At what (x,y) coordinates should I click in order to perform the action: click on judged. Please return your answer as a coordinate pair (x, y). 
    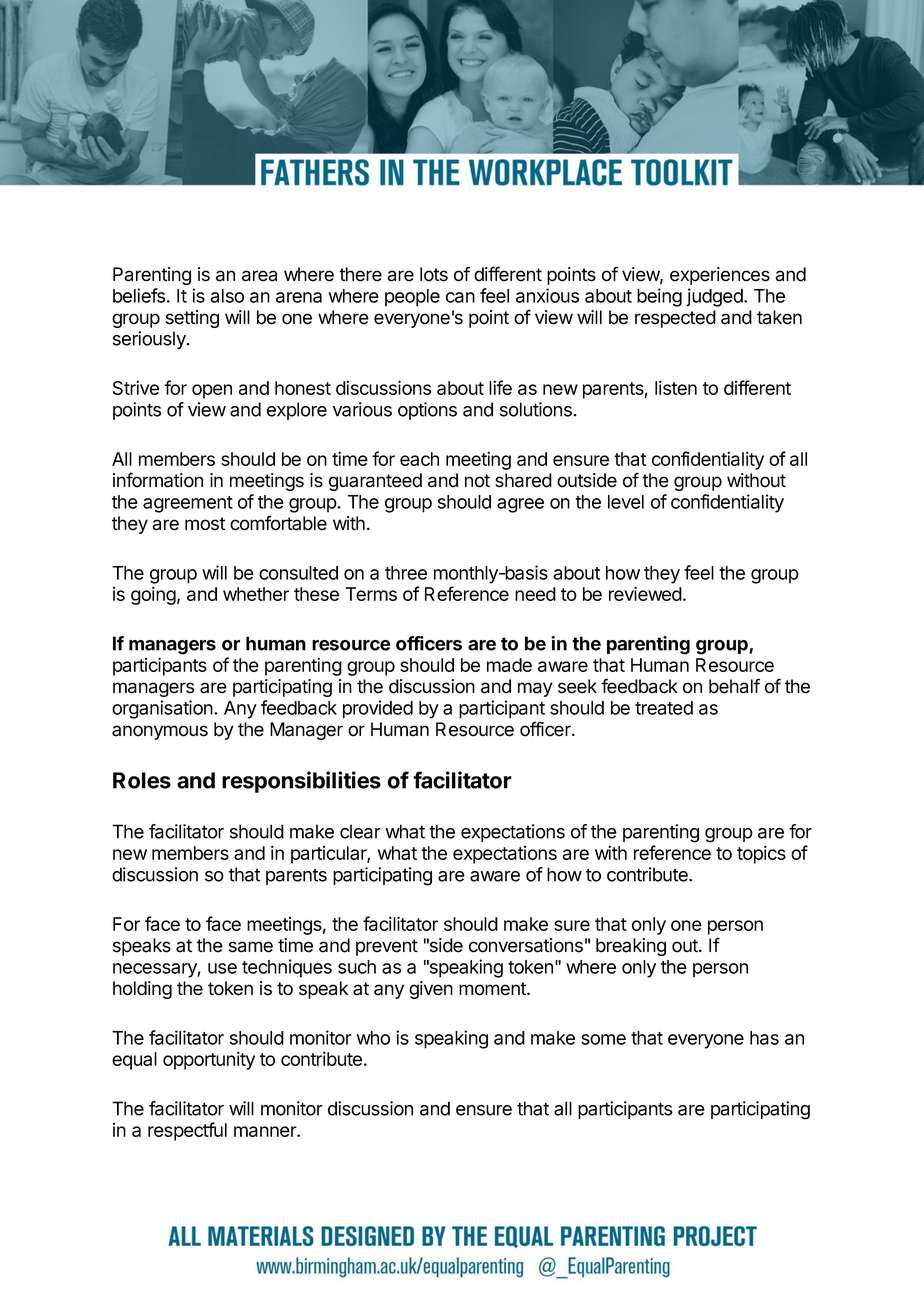
    Looking at the image, I should click on (715, 297).
